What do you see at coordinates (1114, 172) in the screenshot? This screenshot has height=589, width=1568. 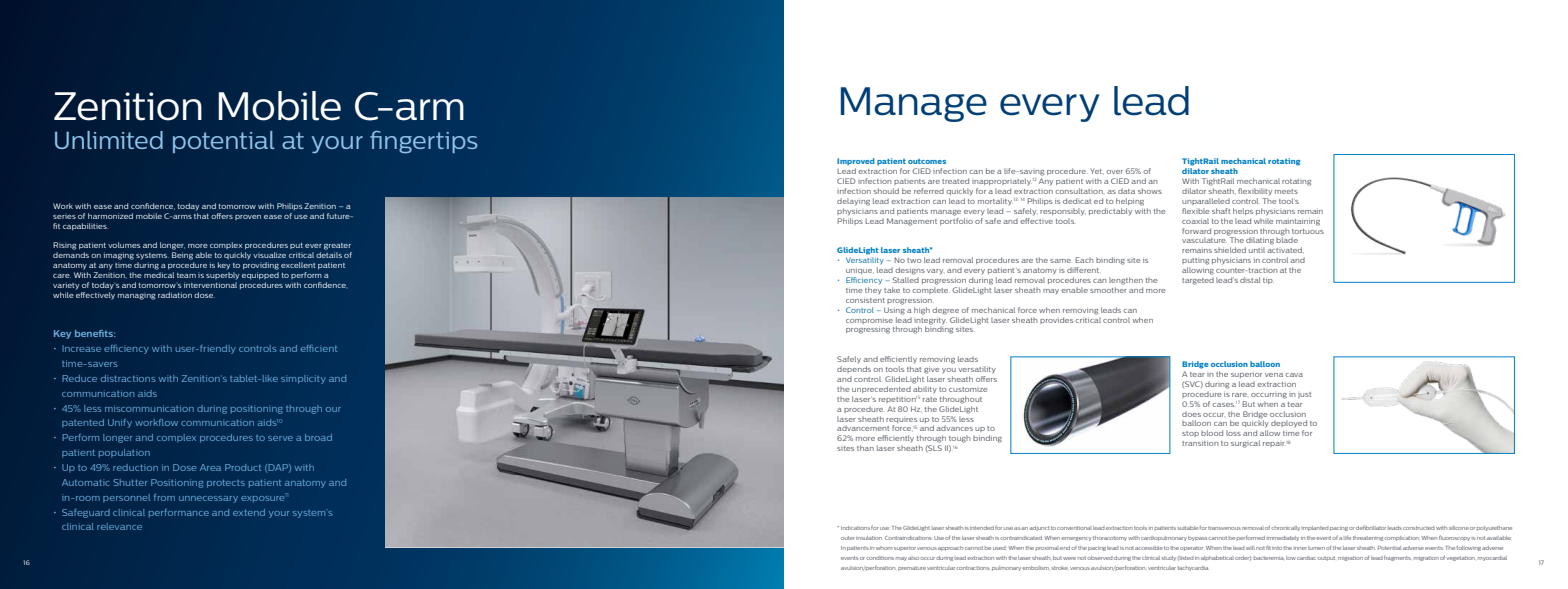 I see `over` at bounding box center [1114, 172].
